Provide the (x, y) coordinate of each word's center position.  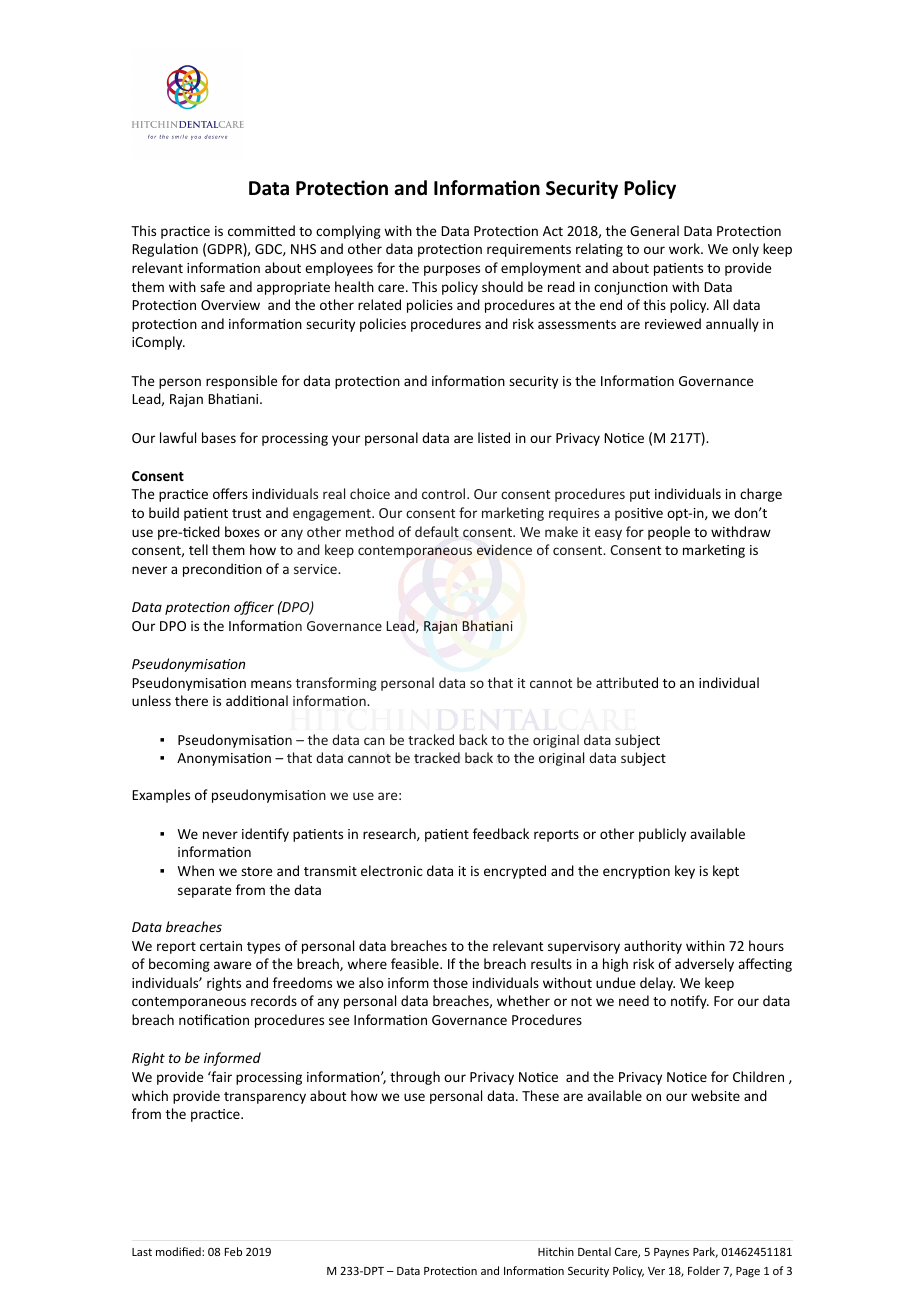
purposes (452, 270)
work (685, 248)
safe (212, 286)
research (390, 834)
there (191, 700)
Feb (233, 1251)
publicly (662, 835)
